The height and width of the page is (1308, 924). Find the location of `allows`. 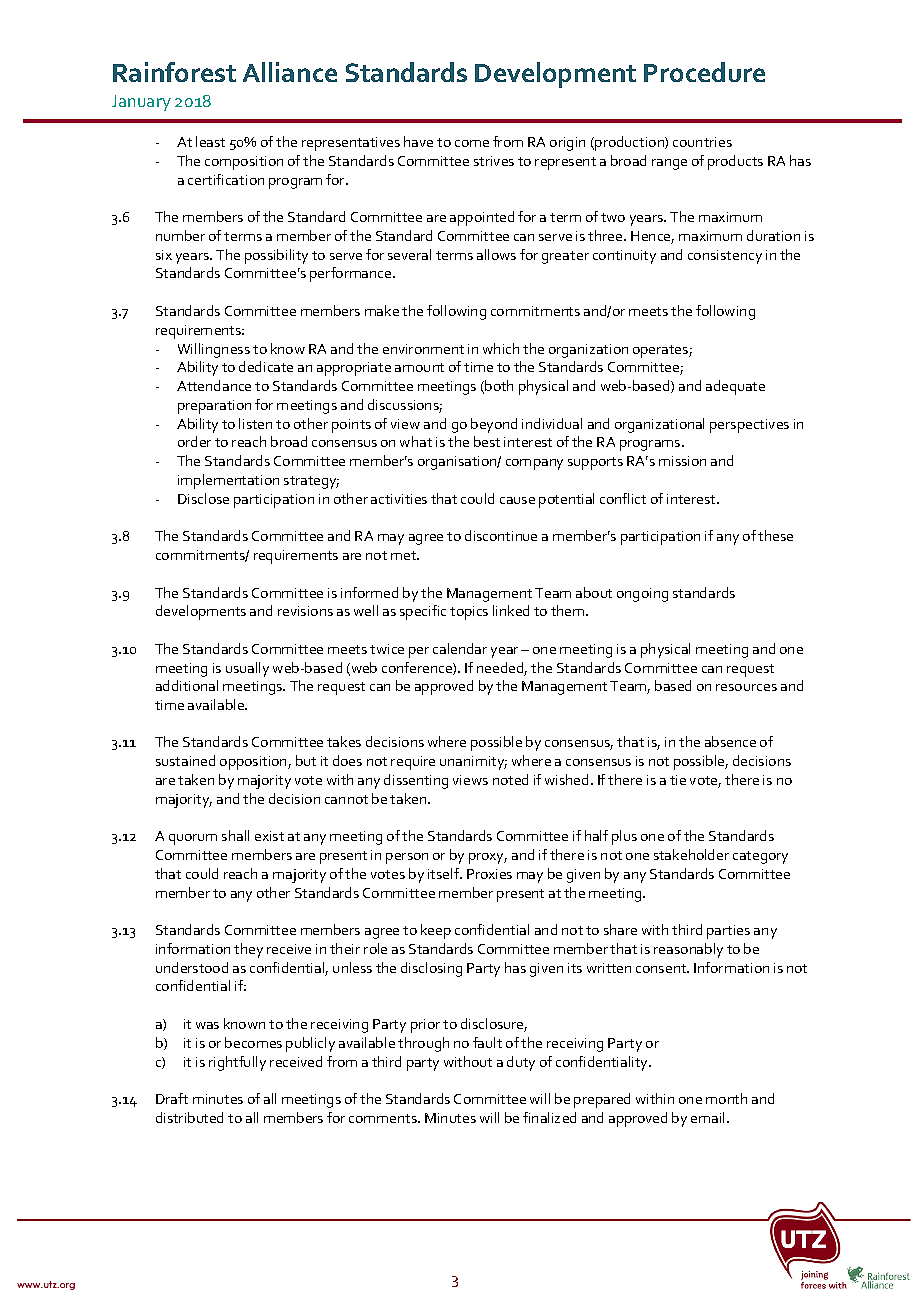

allows is located at coordinates (496, 254).
